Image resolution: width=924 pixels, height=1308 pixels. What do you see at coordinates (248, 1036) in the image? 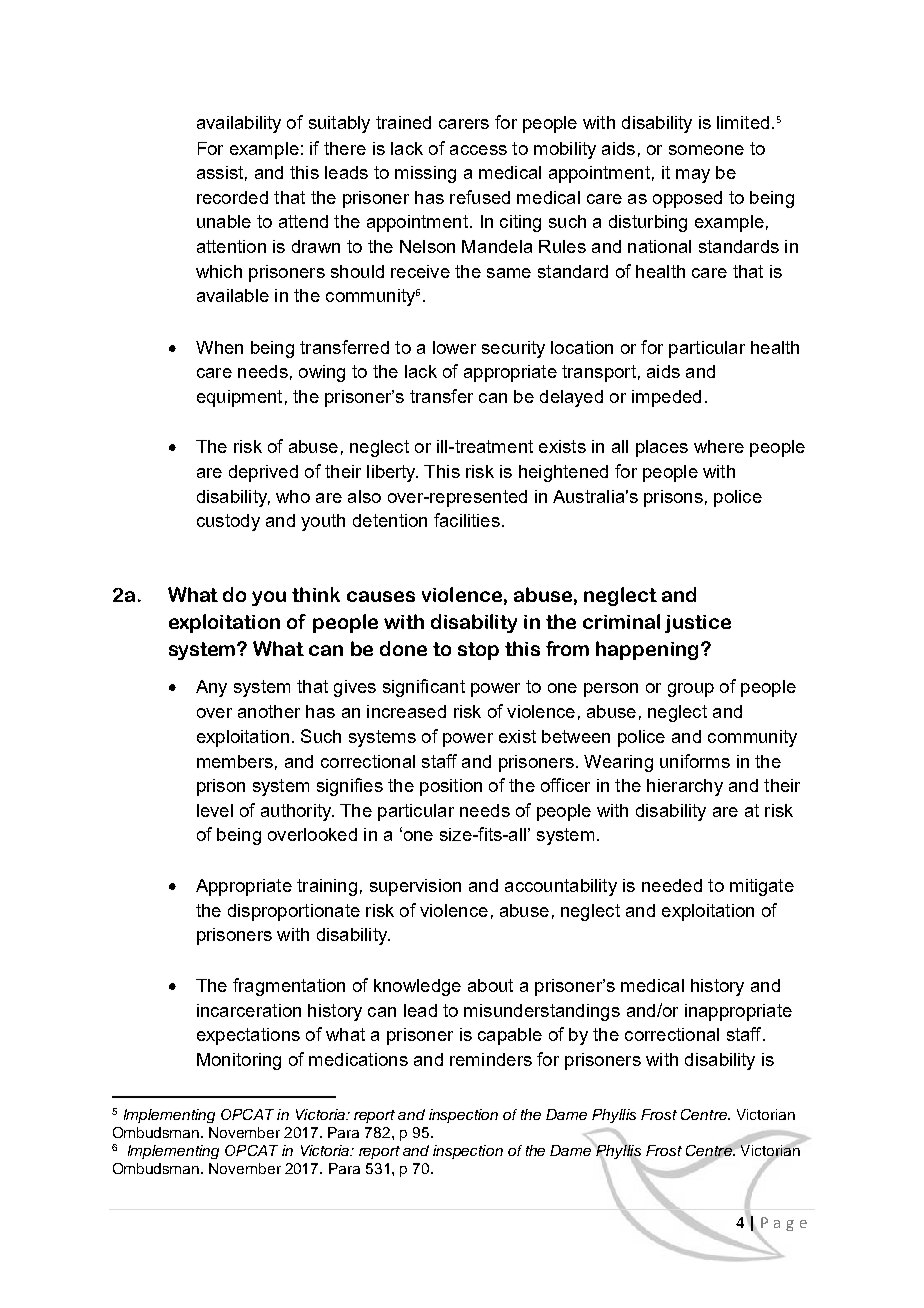
I see `expectations` at bounding box center [248, 1036].
